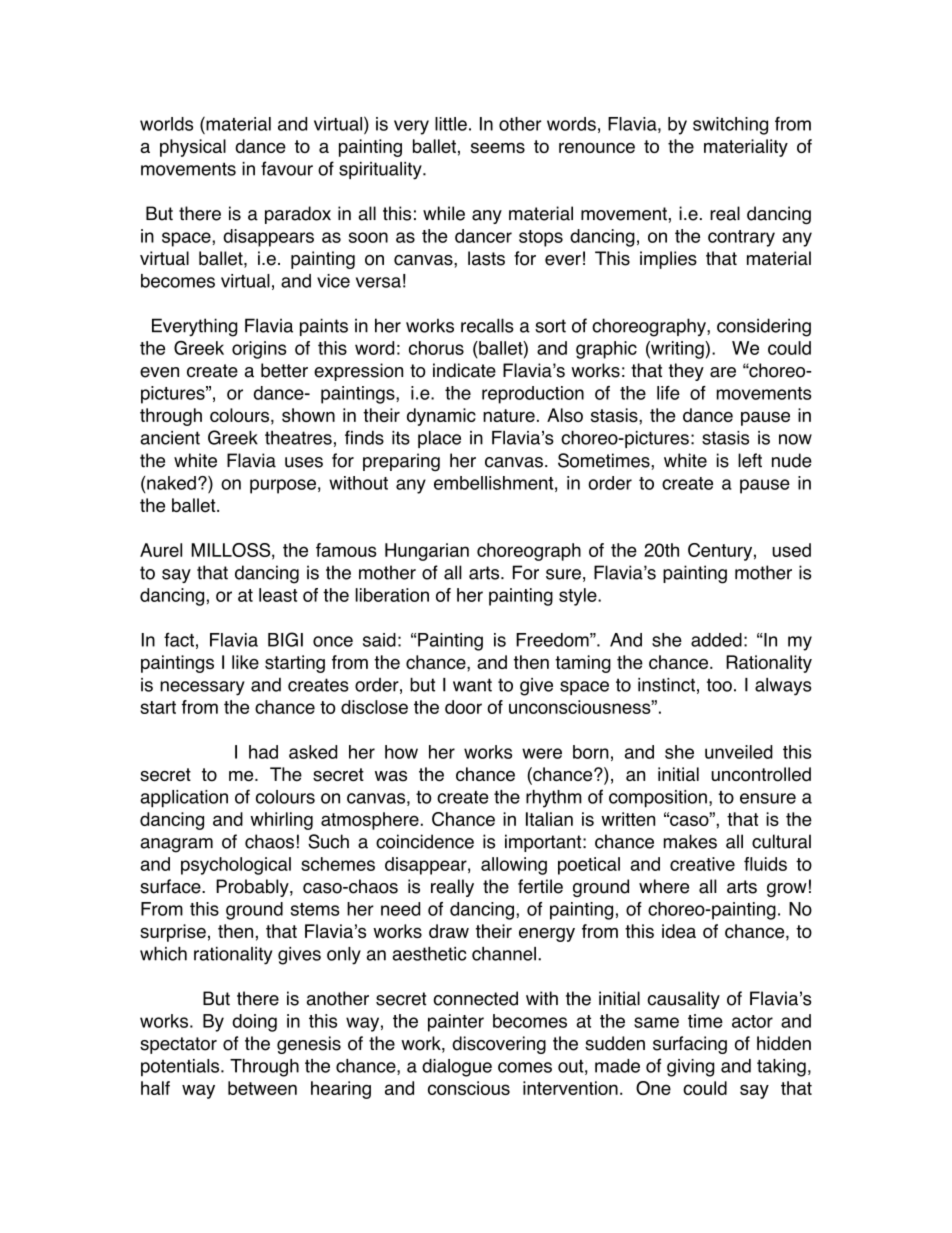 This screenshot has width=952, height=1233. Describe the element at coordinates (730, 126) in the screenshot. I see `switching` at that location.
